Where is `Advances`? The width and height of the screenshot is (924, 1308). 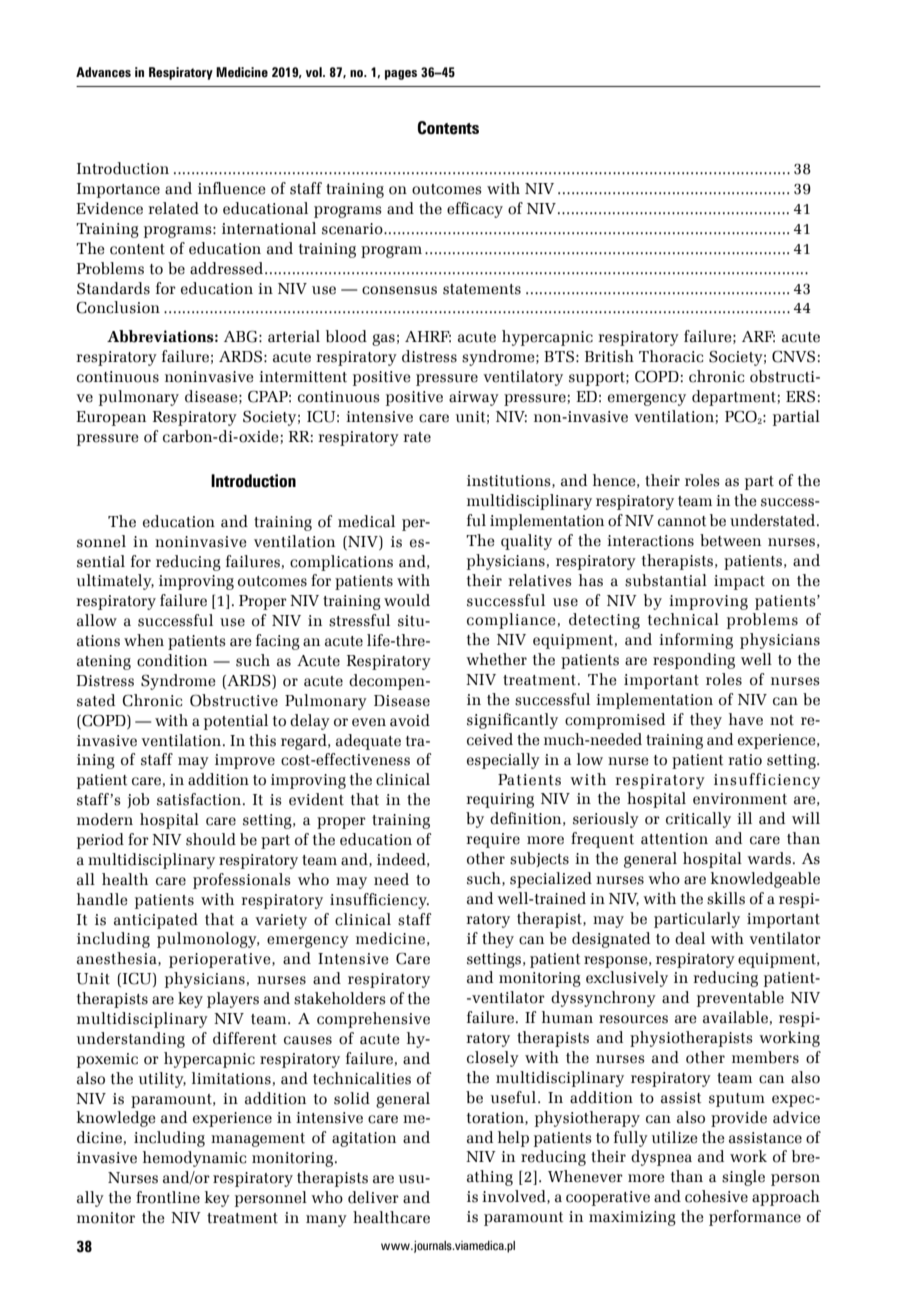 Advances is located at coordinates (103, 72).
